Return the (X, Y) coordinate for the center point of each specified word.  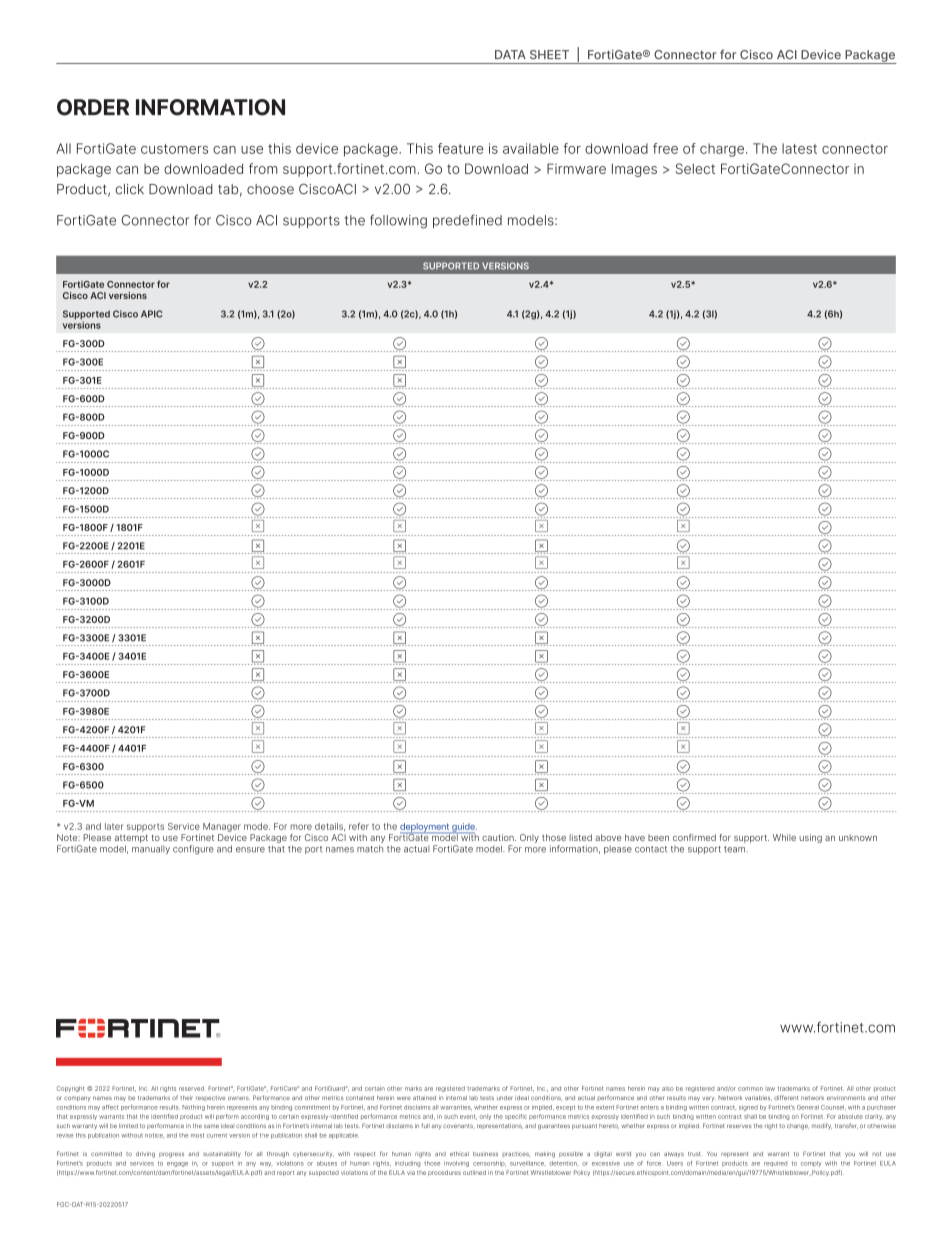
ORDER (93, 107)
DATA (510, 54)
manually (151, 849)
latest (799, 148)
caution (499, 837)
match (370, 849)
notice (154, 1135)
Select (695, 168)
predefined (467, 221)
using (810, 838)
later (114, 826)
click (130, 189)
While (784, 837)
